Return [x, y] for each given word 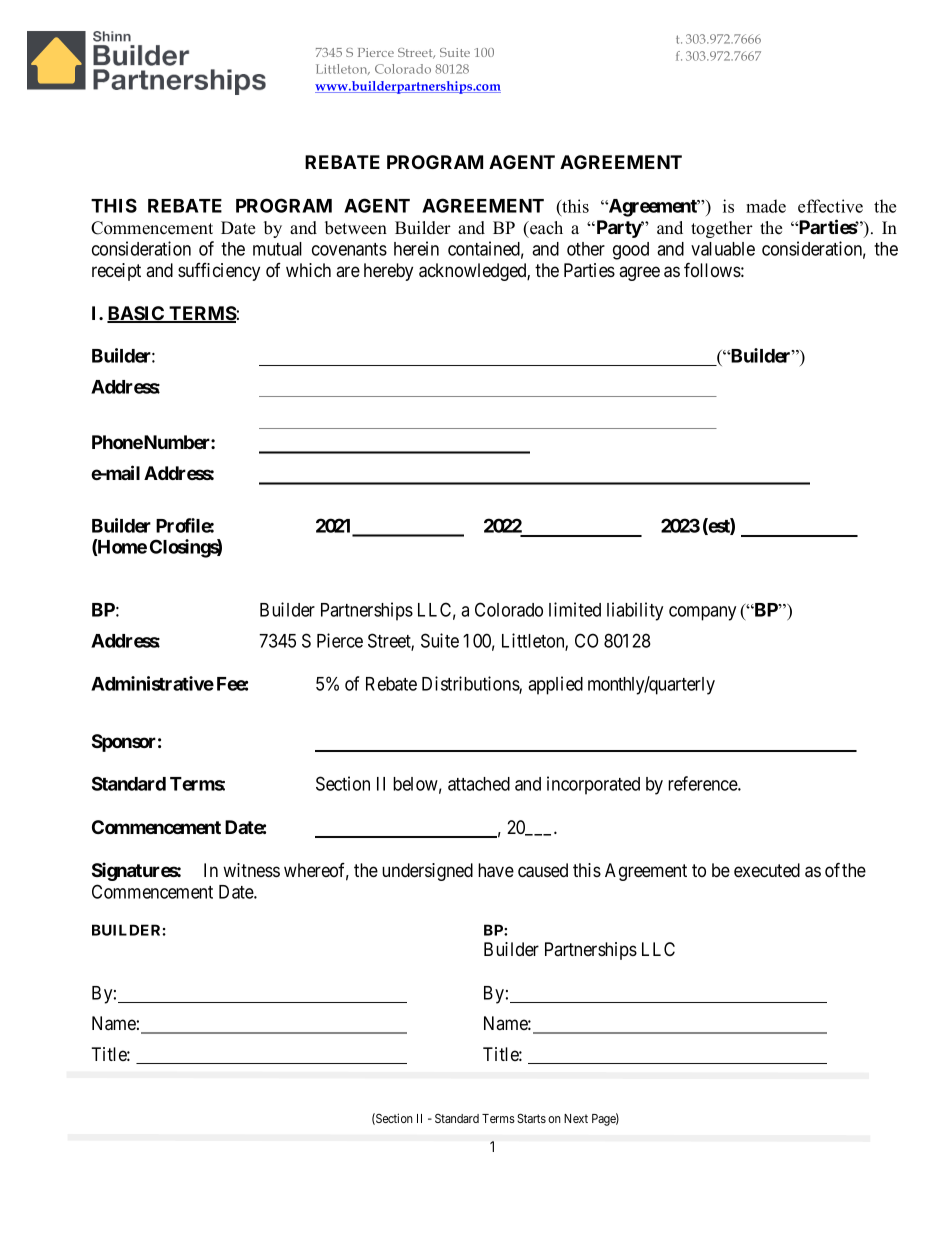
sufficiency [219, 272]
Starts [531, 1118]
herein [416, 248]
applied [555, 685]
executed [767, 870]
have [496, 870]
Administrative [152, 683]
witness [251, 870]
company [702, 613]
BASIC [137, 314]
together [722, 229]
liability [635, 611]
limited [575, 609]
